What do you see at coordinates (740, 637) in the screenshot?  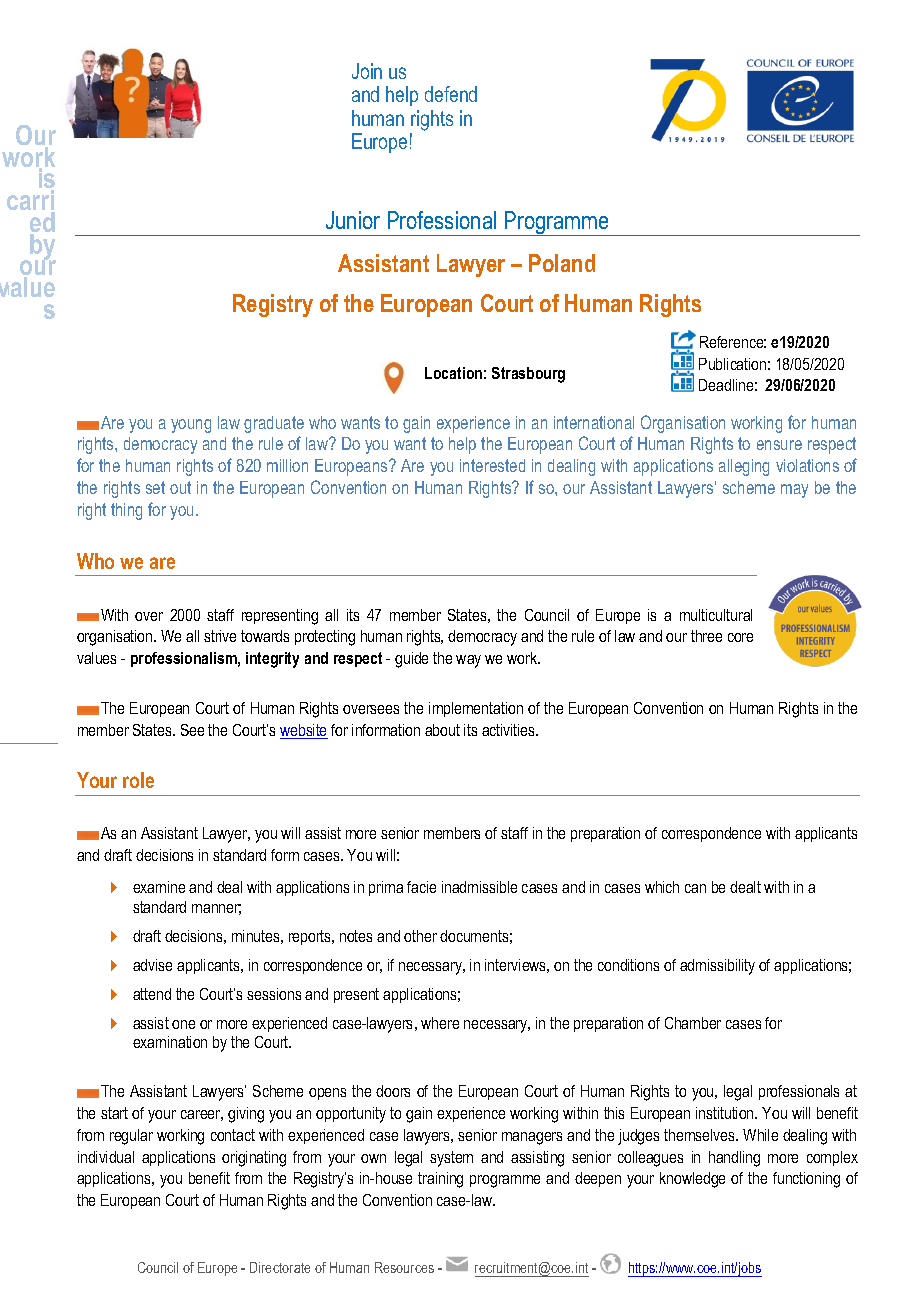 I see `core` at bounding box center [740, 637].
